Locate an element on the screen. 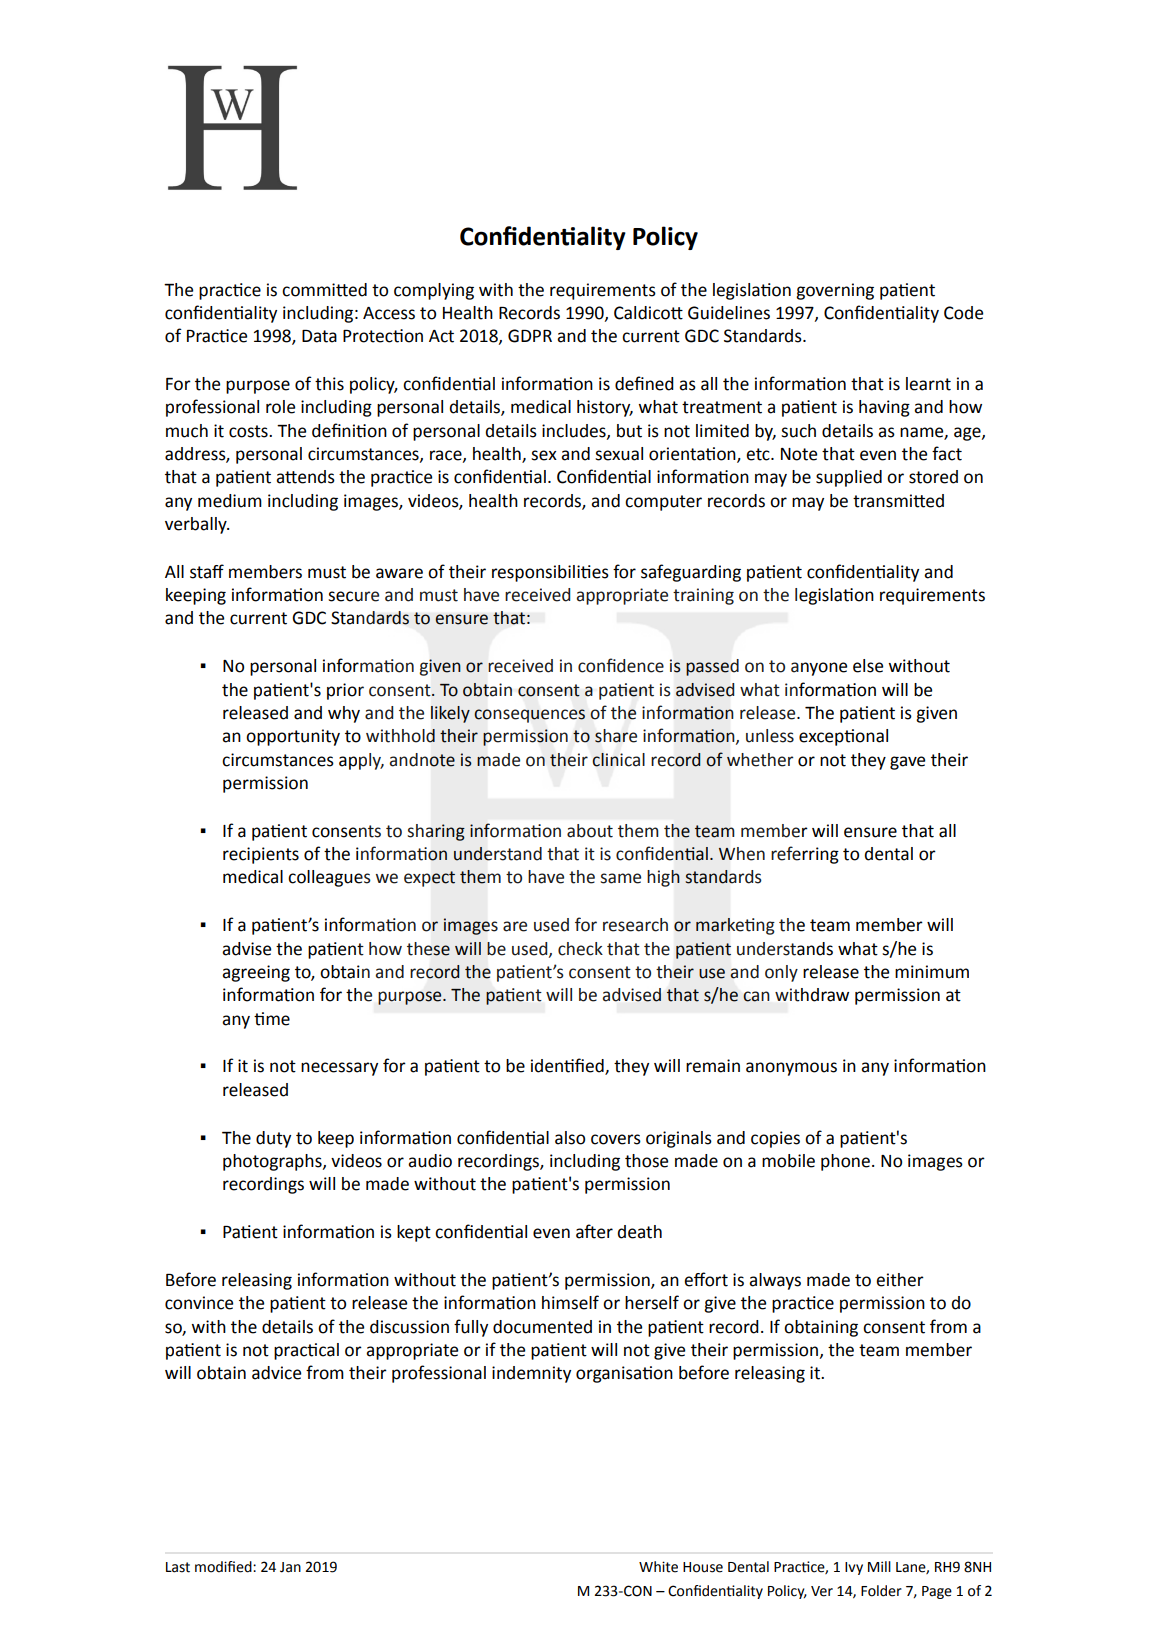  staff is located at coordinates (207, 571).
